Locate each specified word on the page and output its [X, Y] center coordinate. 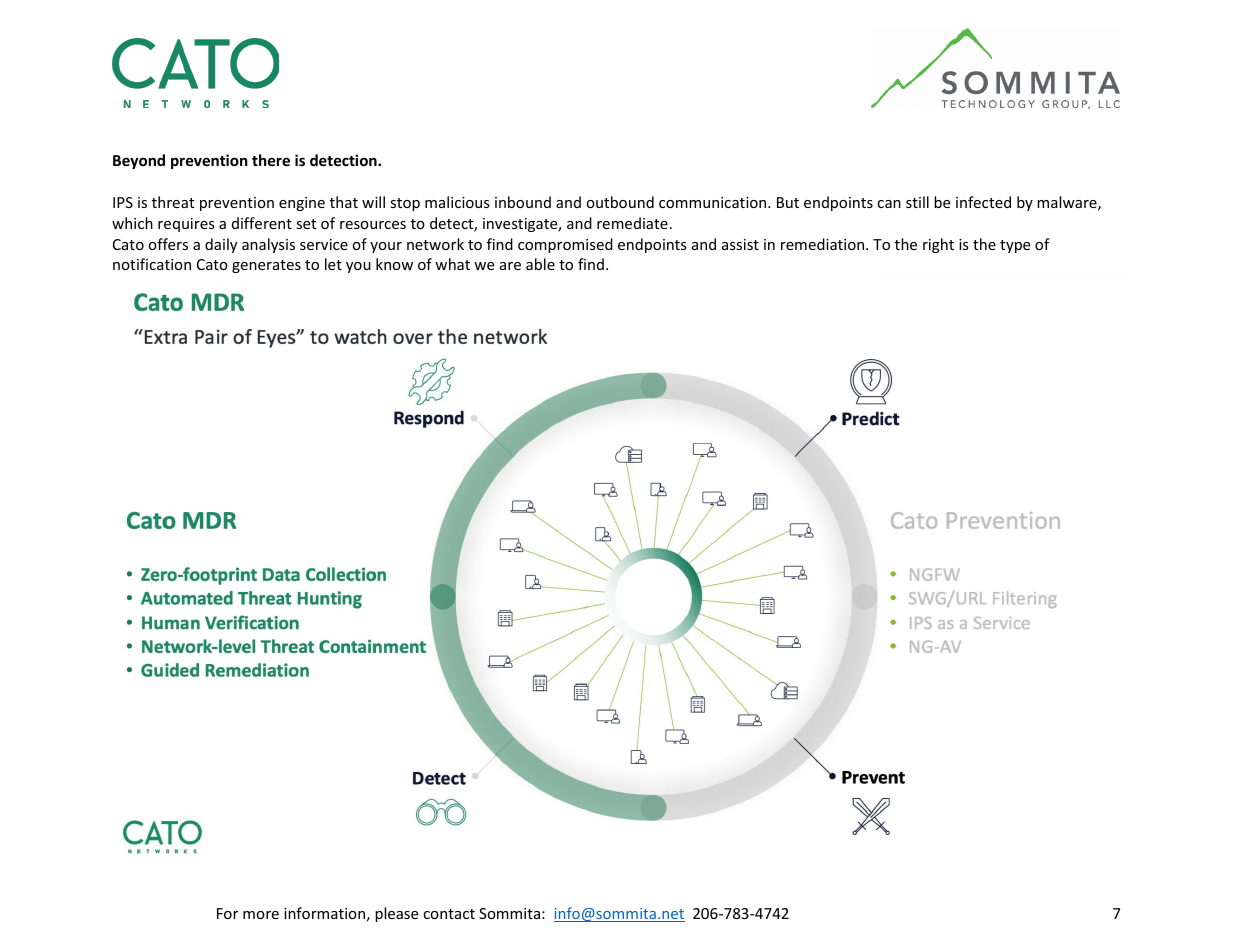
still [917, 202]
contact [449, 914]
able [540, 264]
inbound [523, 202]
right [938, 245]
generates [266, 266]
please [396, 914]
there [271, 160]
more [261, 915]
